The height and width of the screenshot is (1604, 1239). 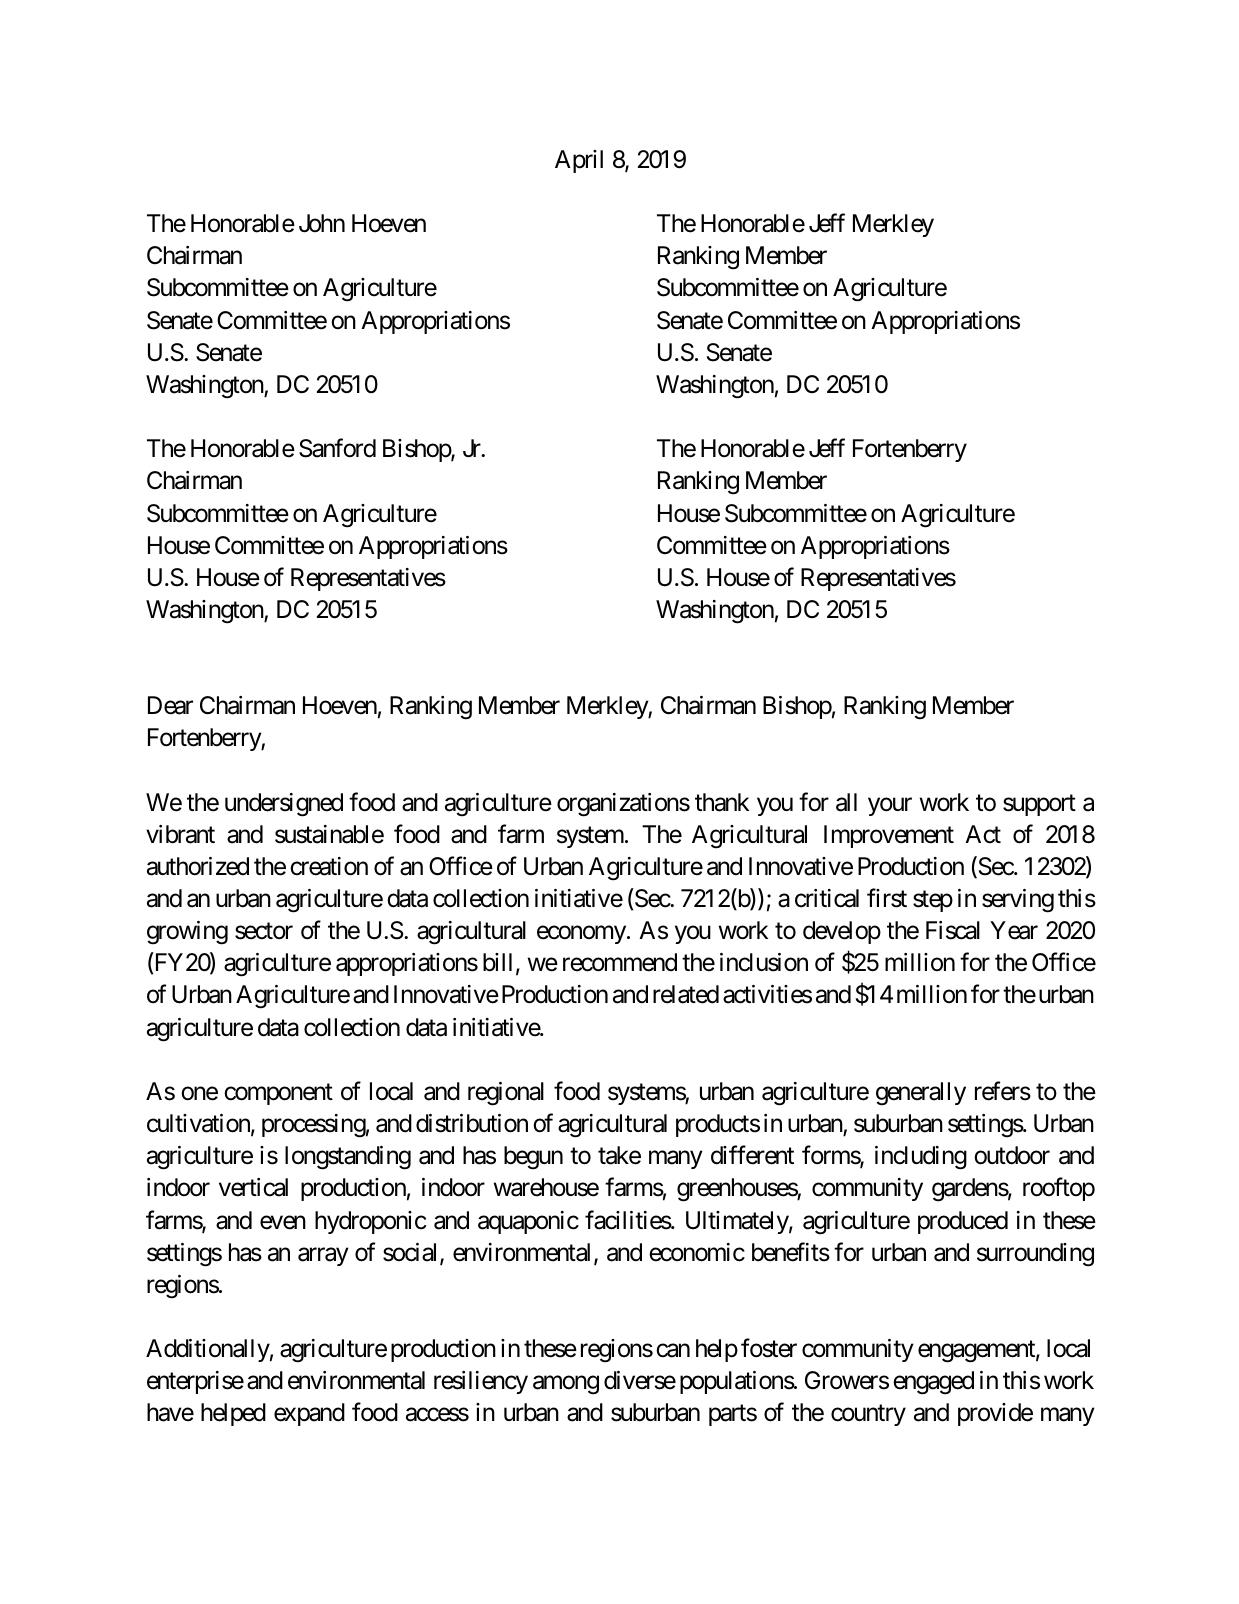 What do you see at coordinates (890, 807) in the screenshot?
I see `your` at bounding box center [890, 807].
